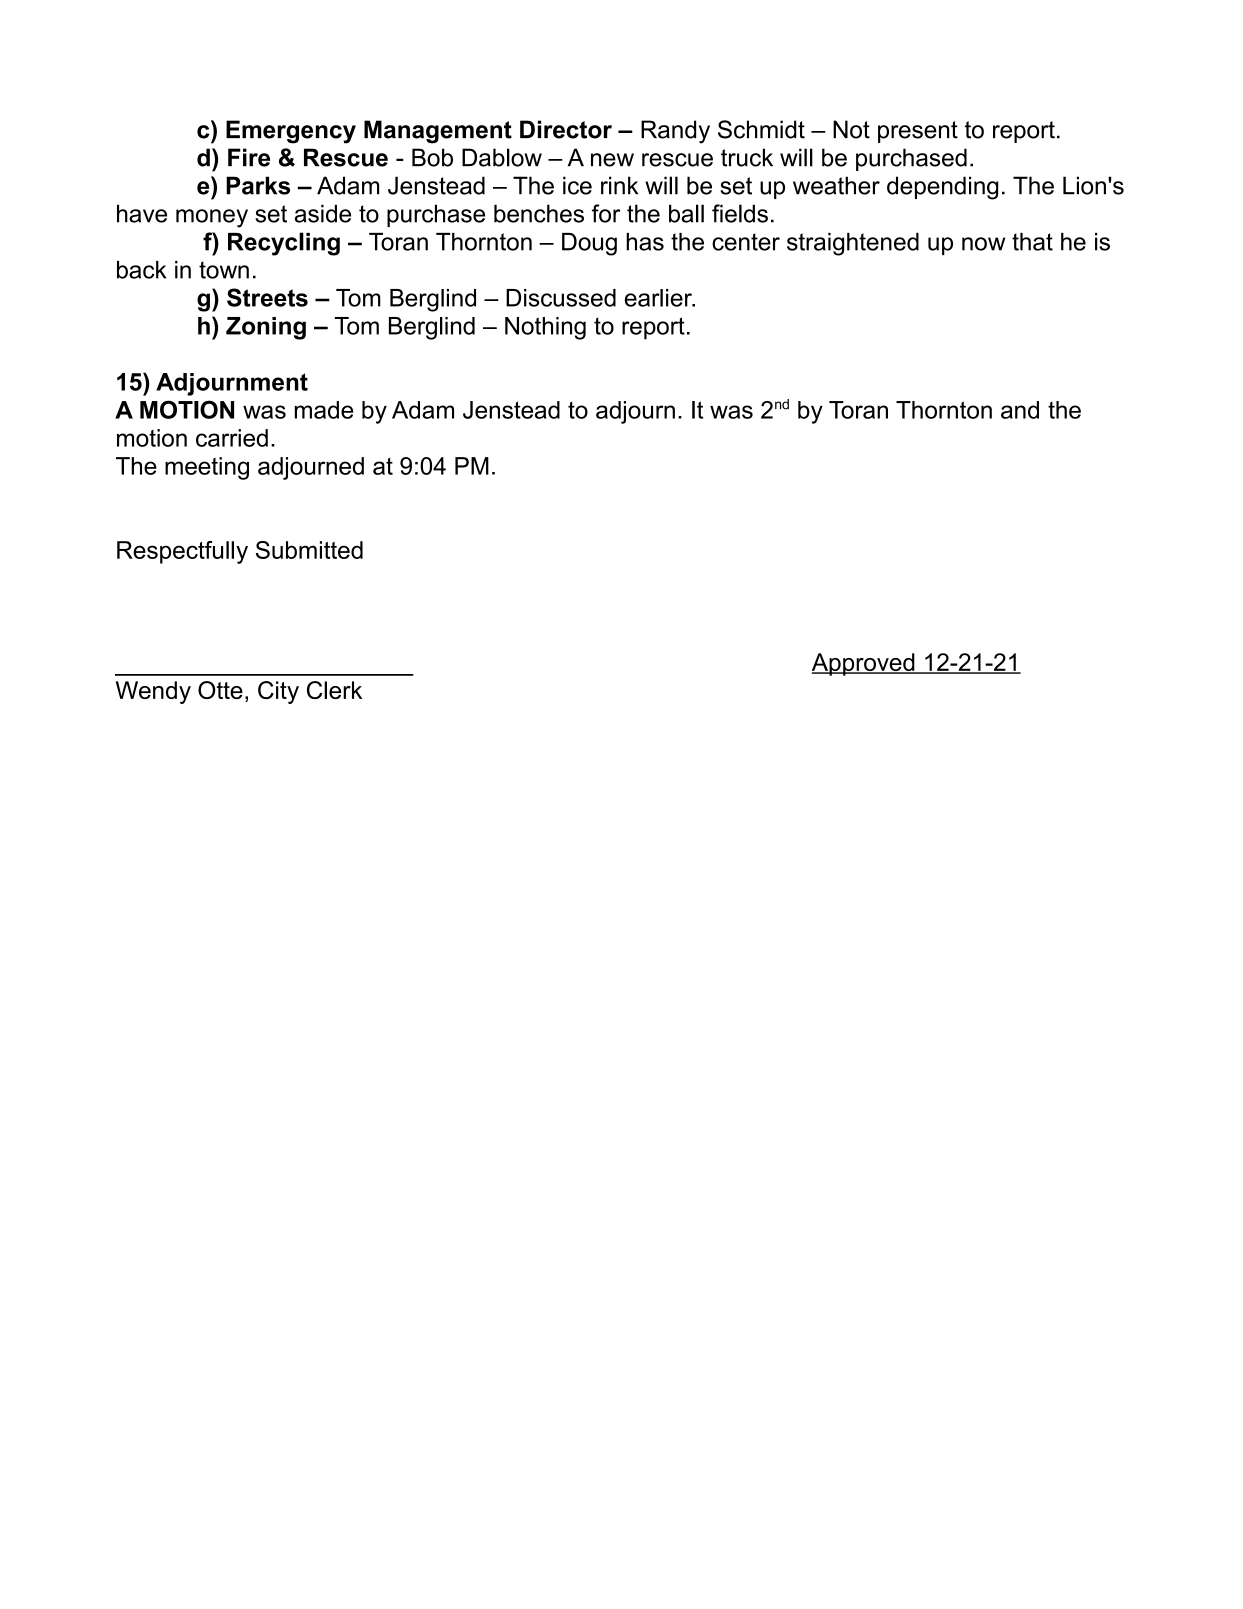  Describe the element at coordinates (249, 157) in the screenshot. I see `Fire` at that location.
